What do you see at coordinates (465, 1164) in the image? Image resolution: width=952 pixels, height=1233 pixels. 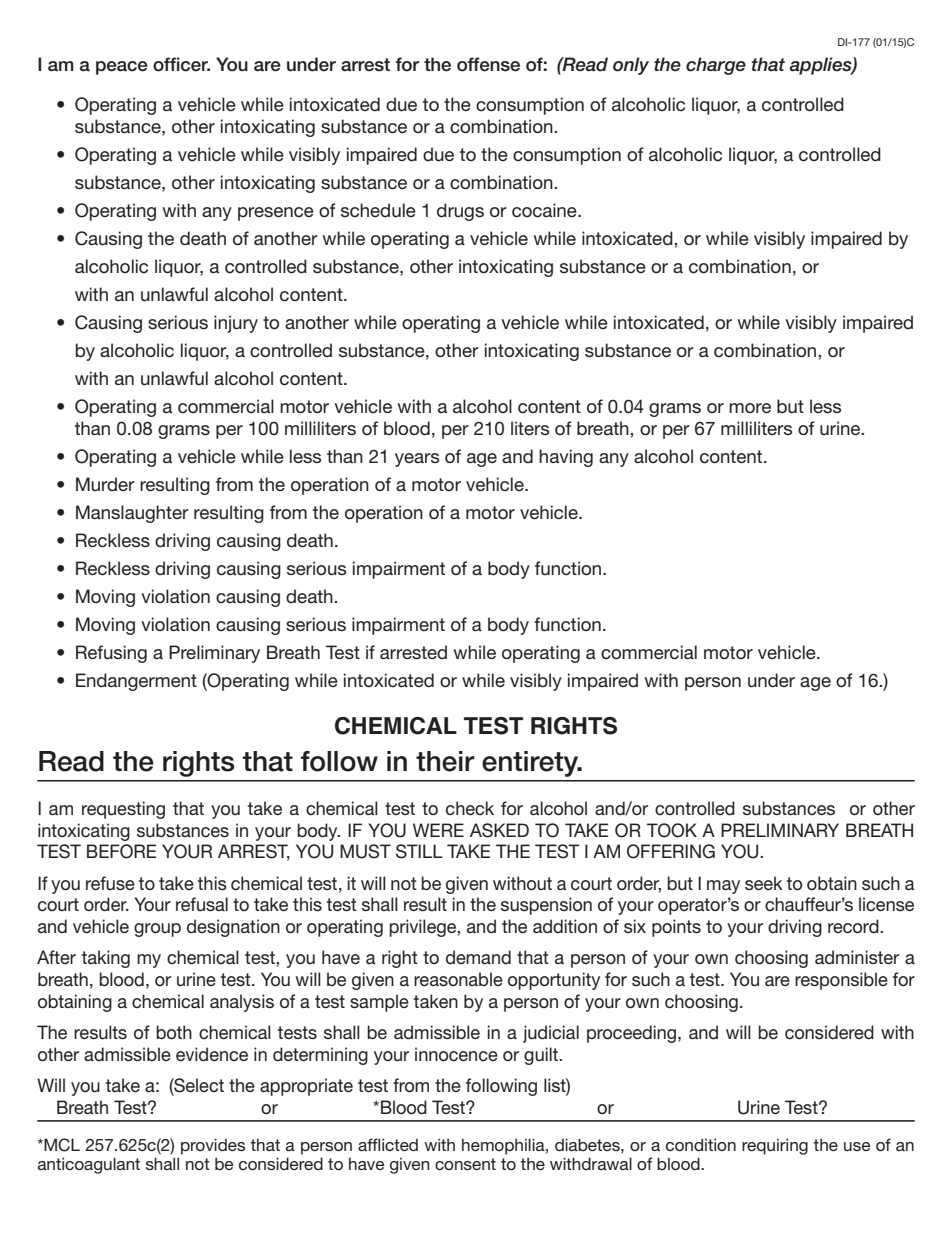 I see `consent` at bounding box center [465, 1164].
